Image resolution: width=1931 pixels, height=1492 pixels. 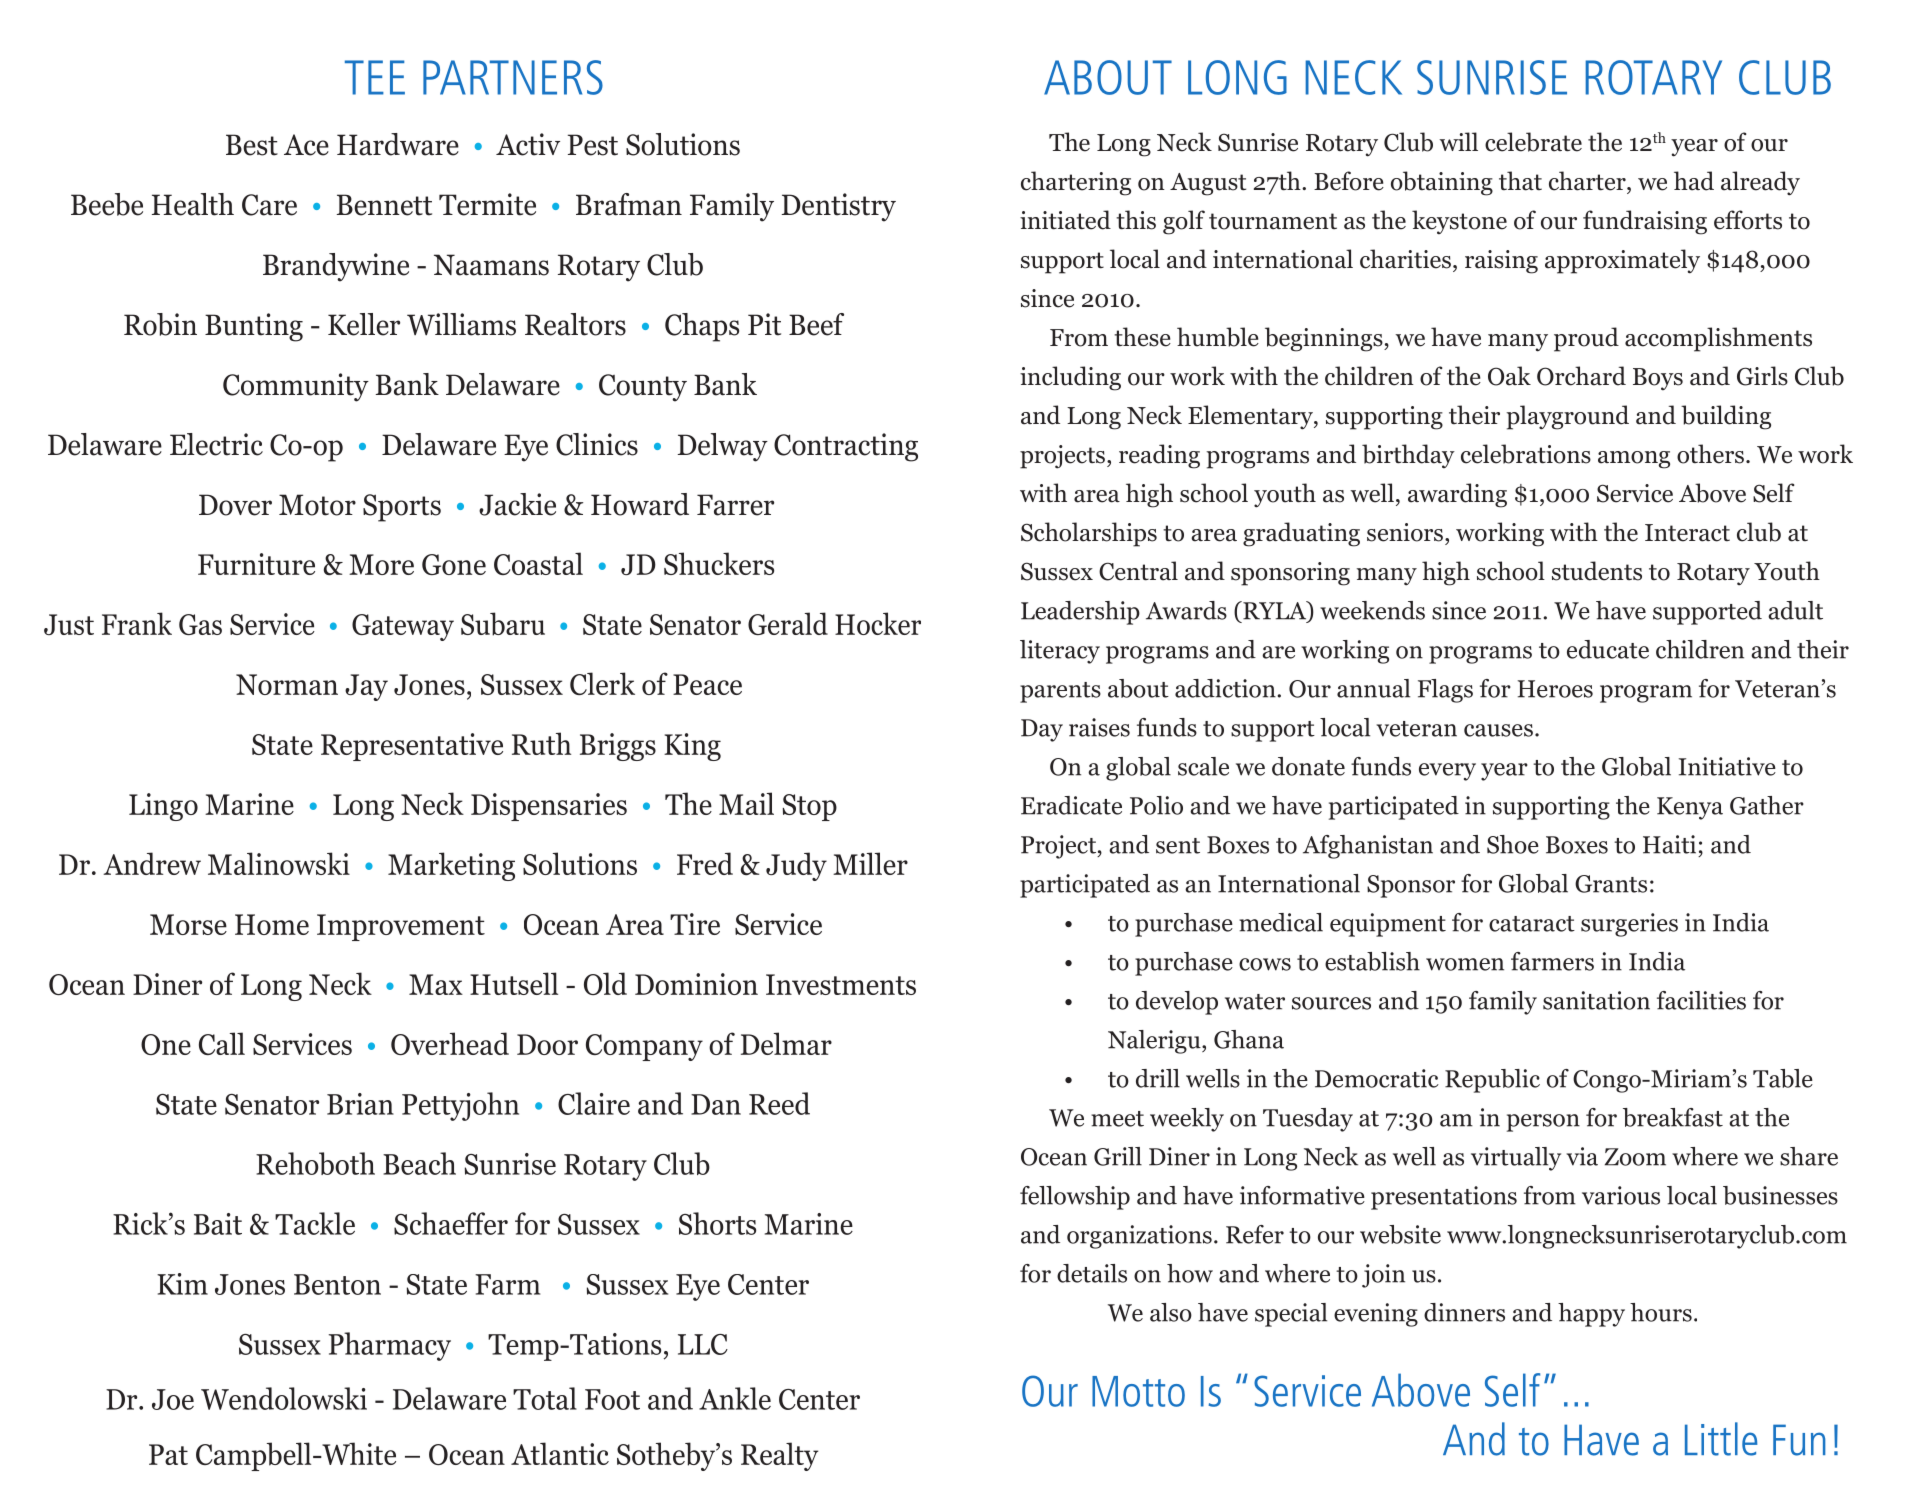 I want to click on Best, so click(x=252, y=145).
